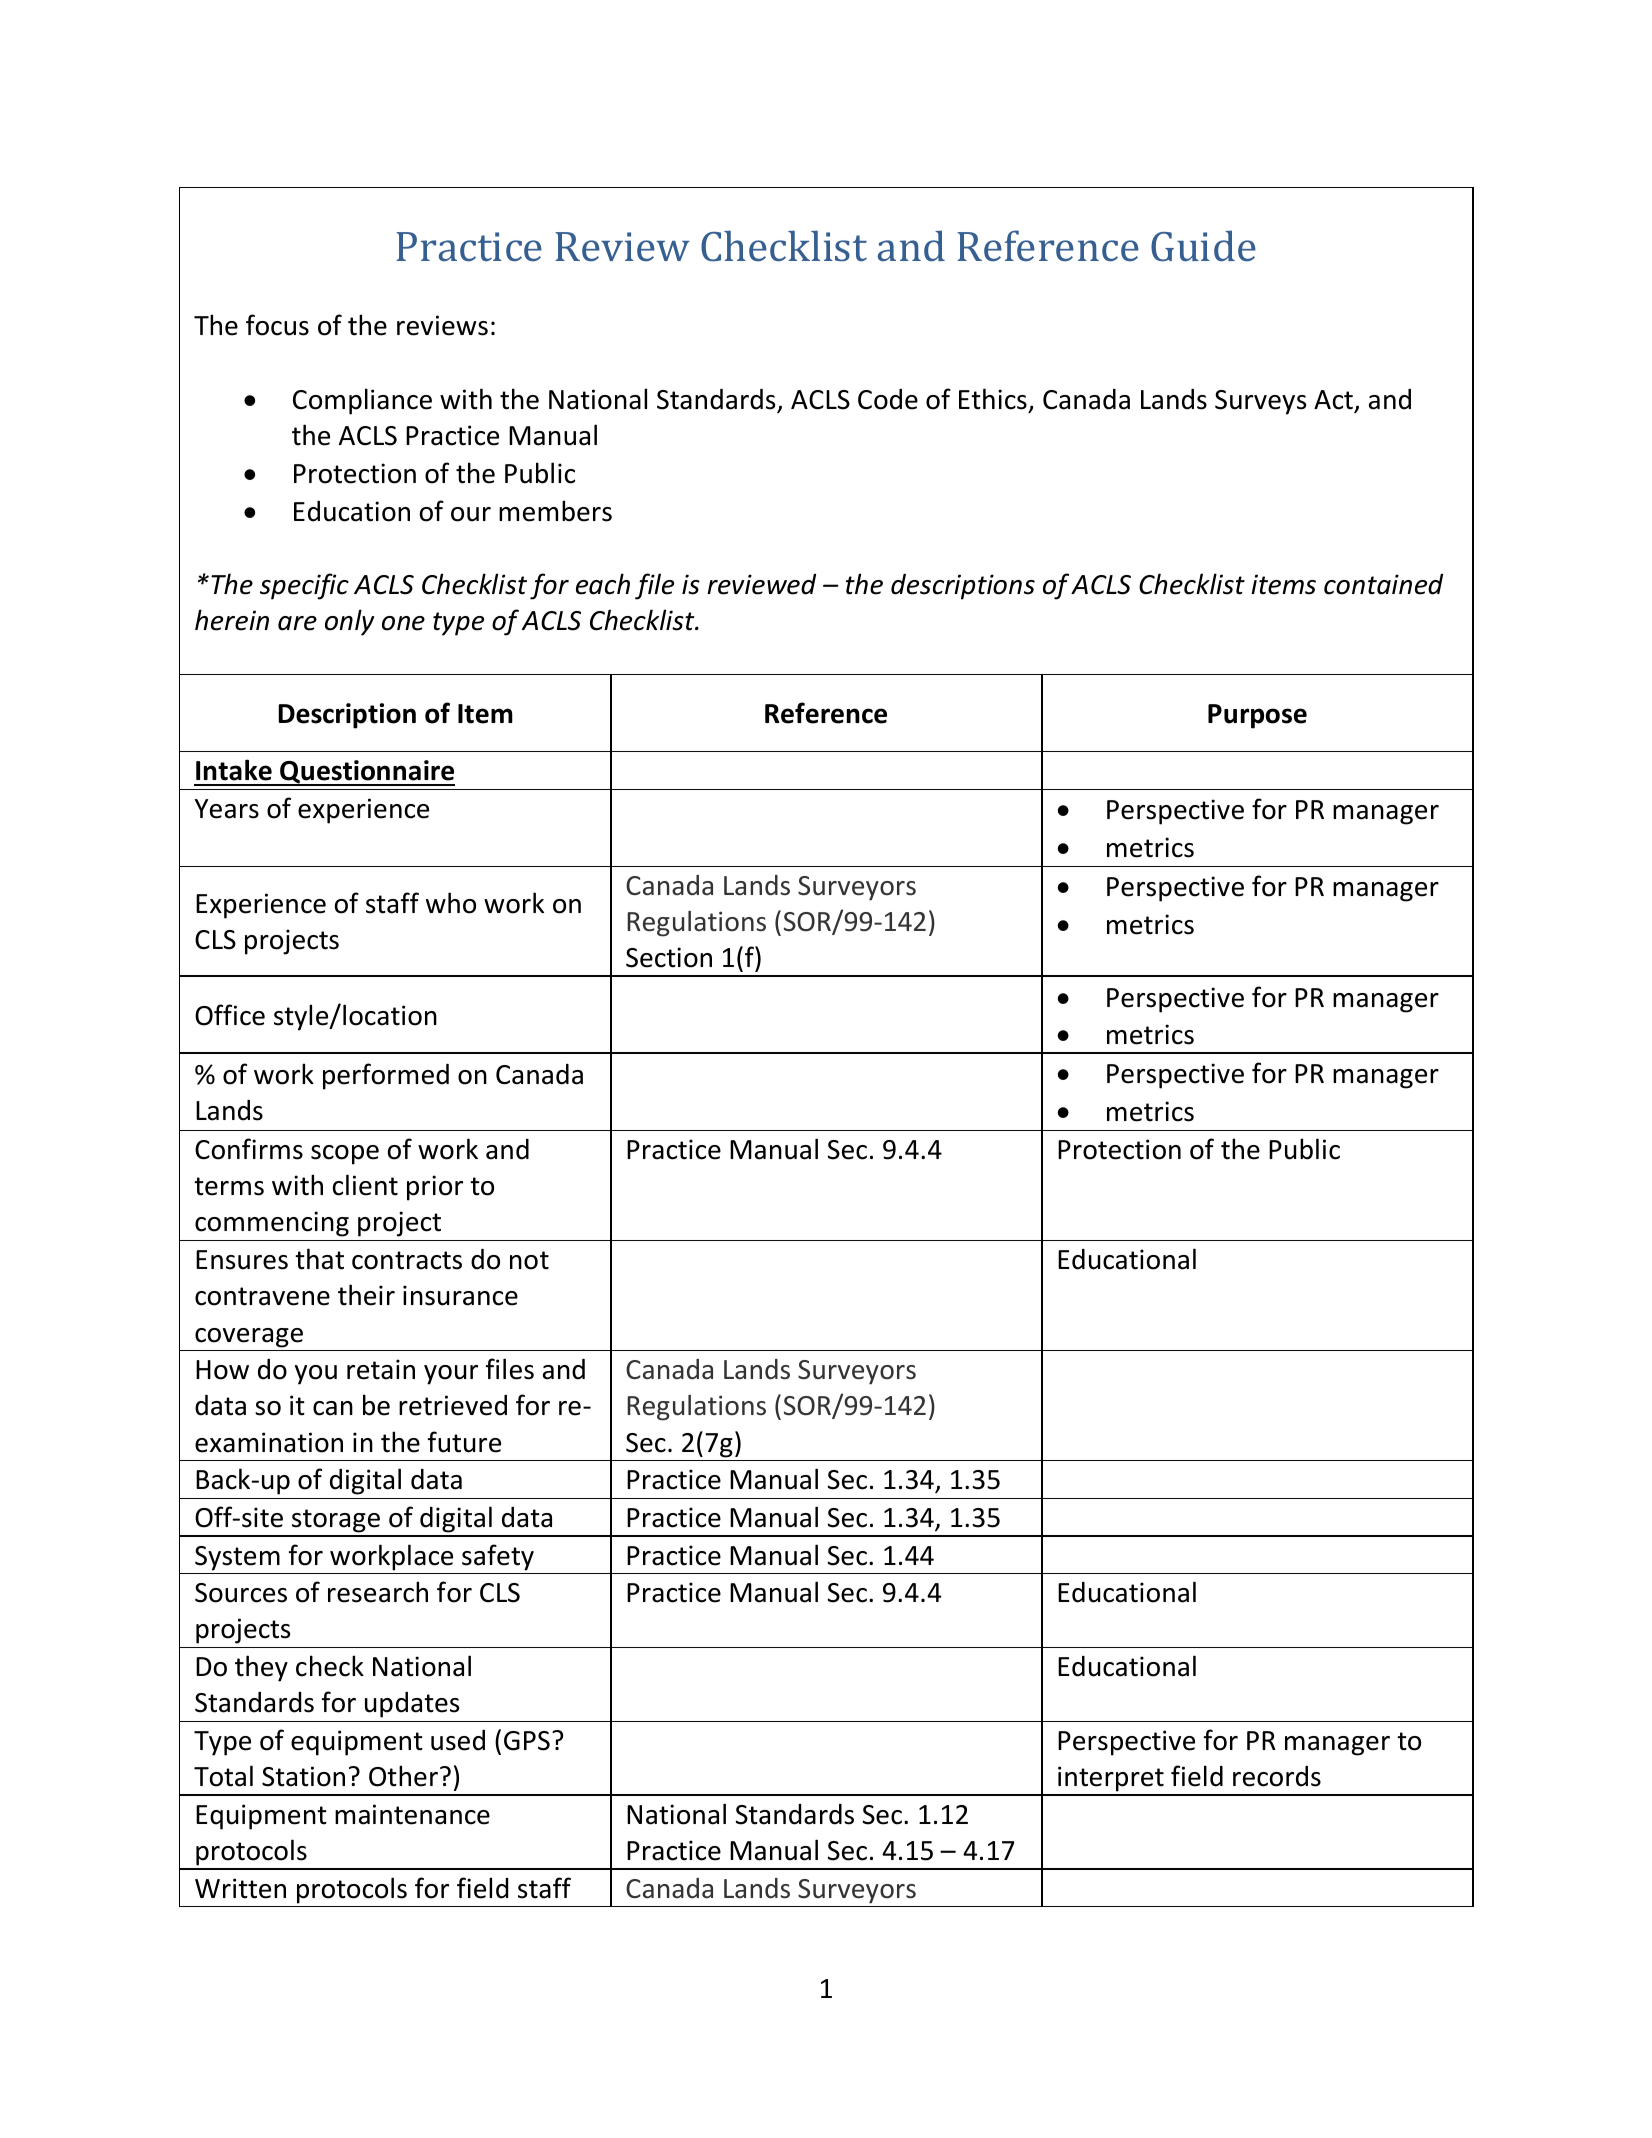 The height and width of the page is (2138, 1652). I want to click on their, so click(366, 1295).
